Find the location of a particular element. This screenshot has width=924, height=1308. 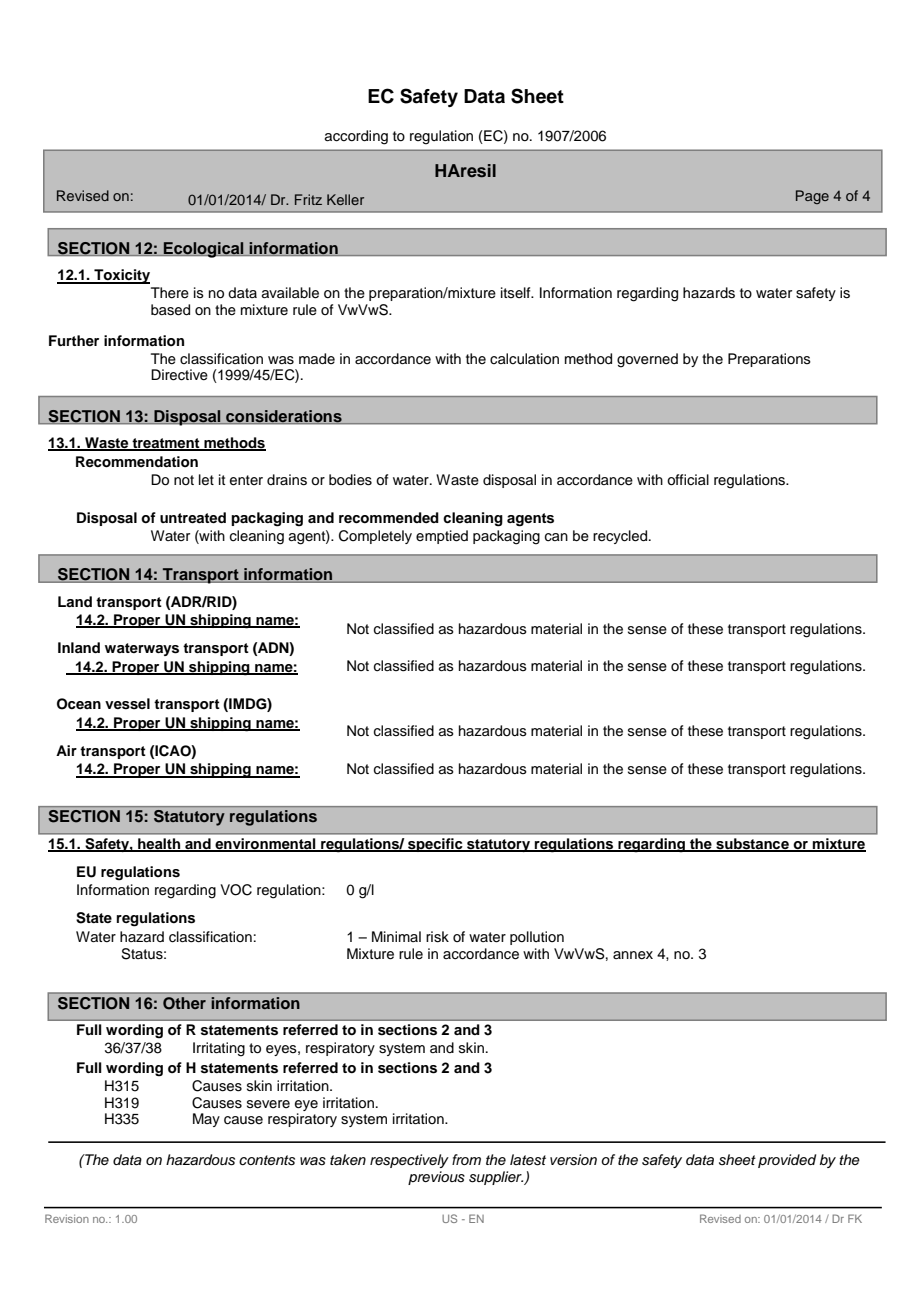

recycled is located at coordinates (621, 537).
